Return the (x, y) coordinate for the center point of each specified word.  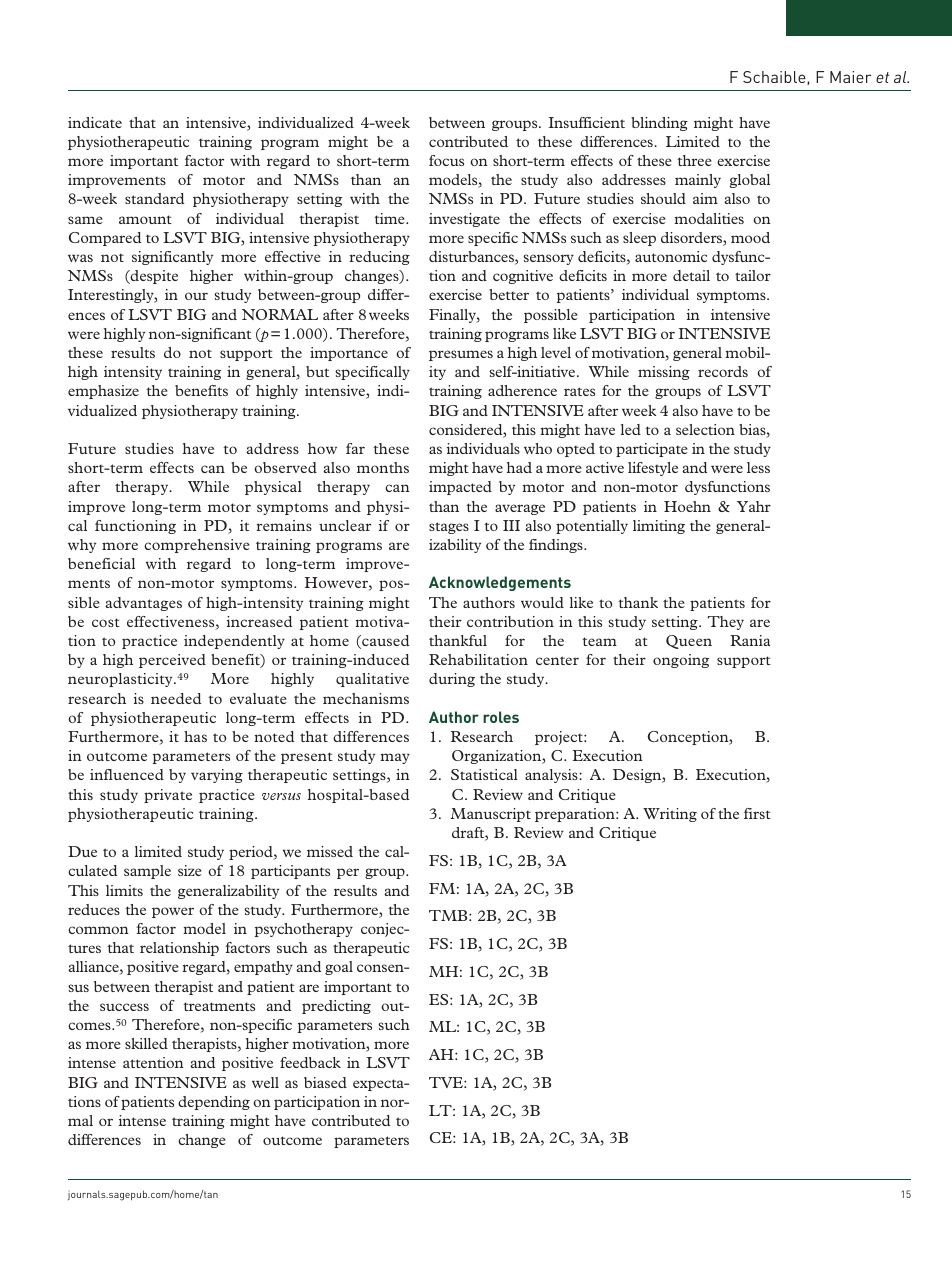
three (694, 160)
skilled (146, 1043)
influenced (127, 774)
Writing (670, 815)
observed (285, 467)
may (395, 758)
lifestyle (653, 469)
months (383, 467)
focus (446, 160)
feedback (310, 1062)
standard (154, 198)
